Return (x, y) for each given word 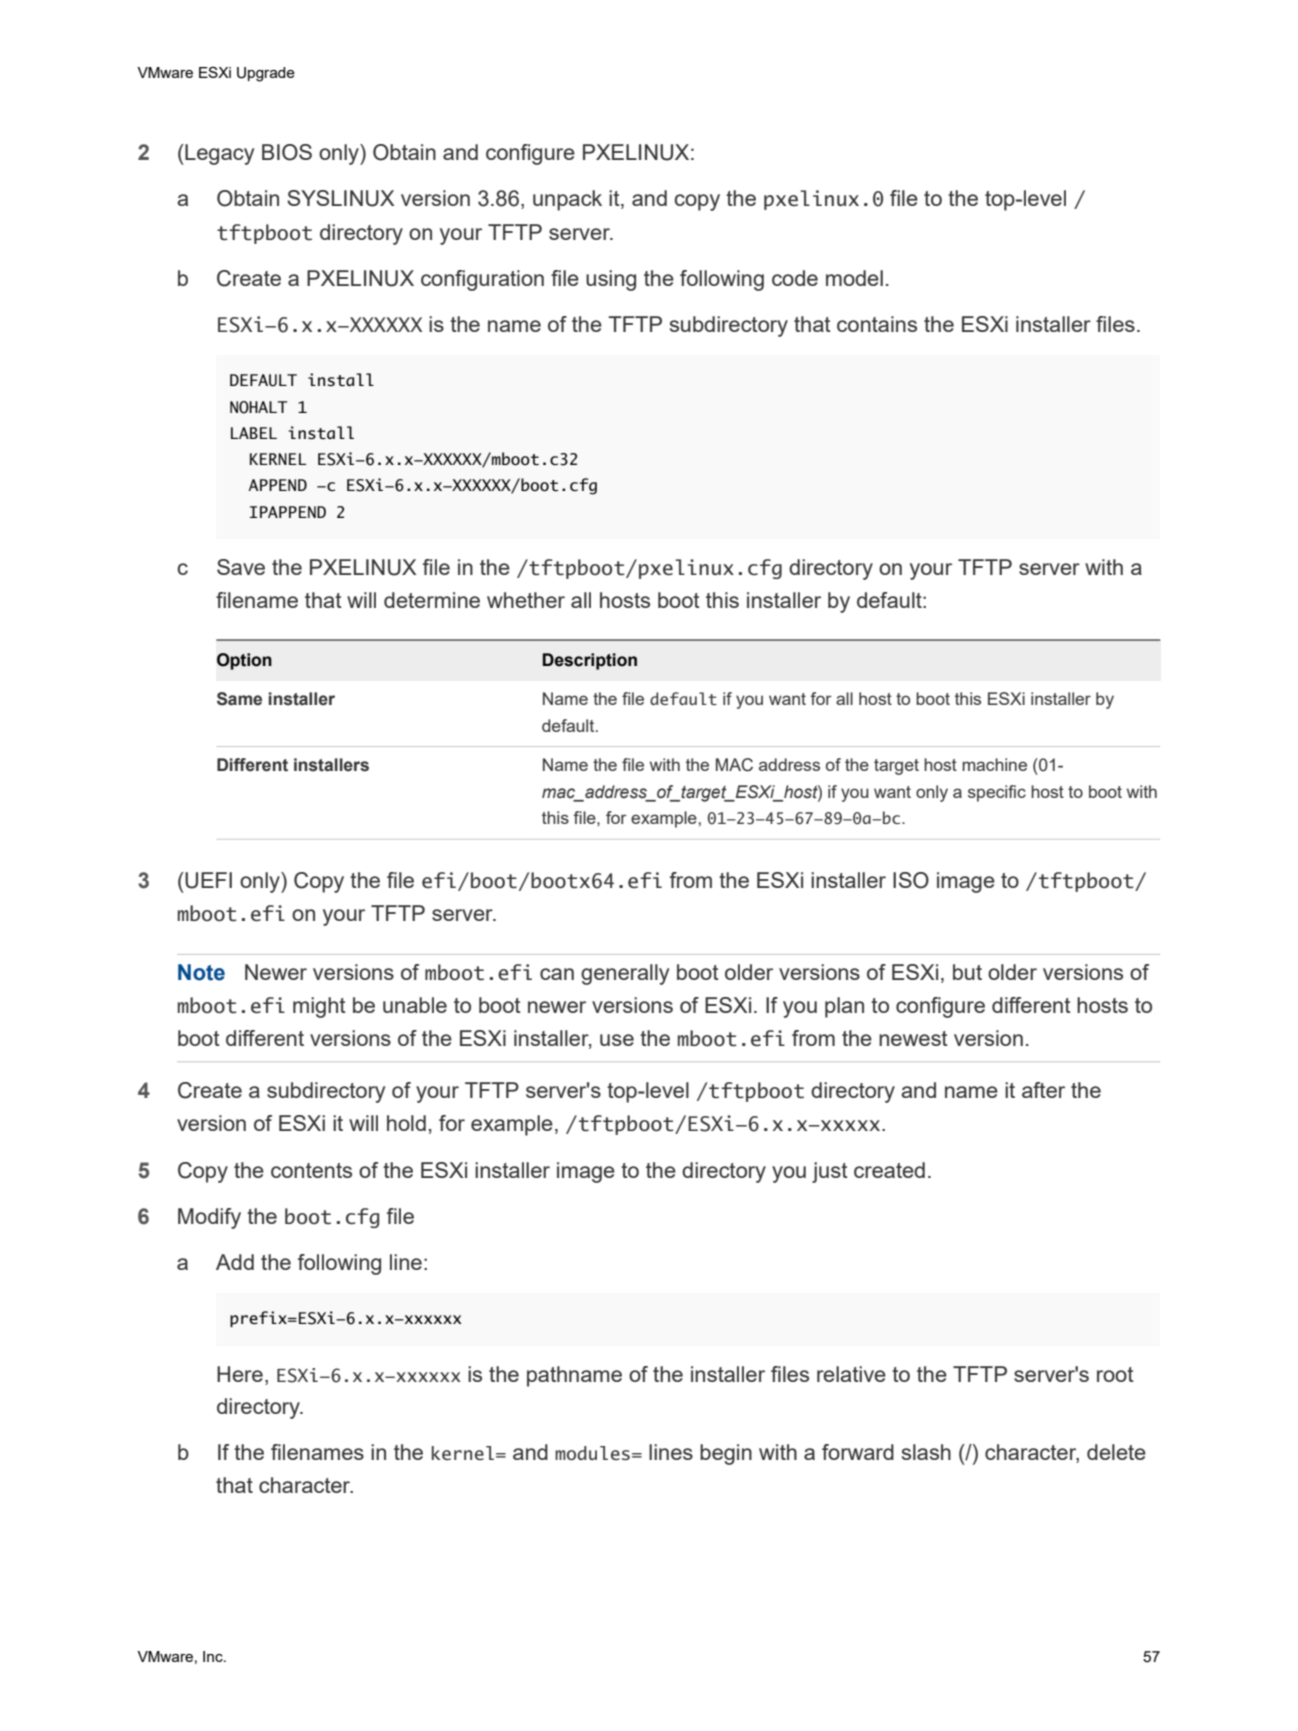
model (854, 278)
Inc (214, 1656)
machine (994, 764)
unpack (567, 200)
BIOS (287, 152)
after (1043, 1090)
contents (311, 1170)
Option (244, 661)
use (617, 1040)
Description (590, 661)
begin (726, 1454)
